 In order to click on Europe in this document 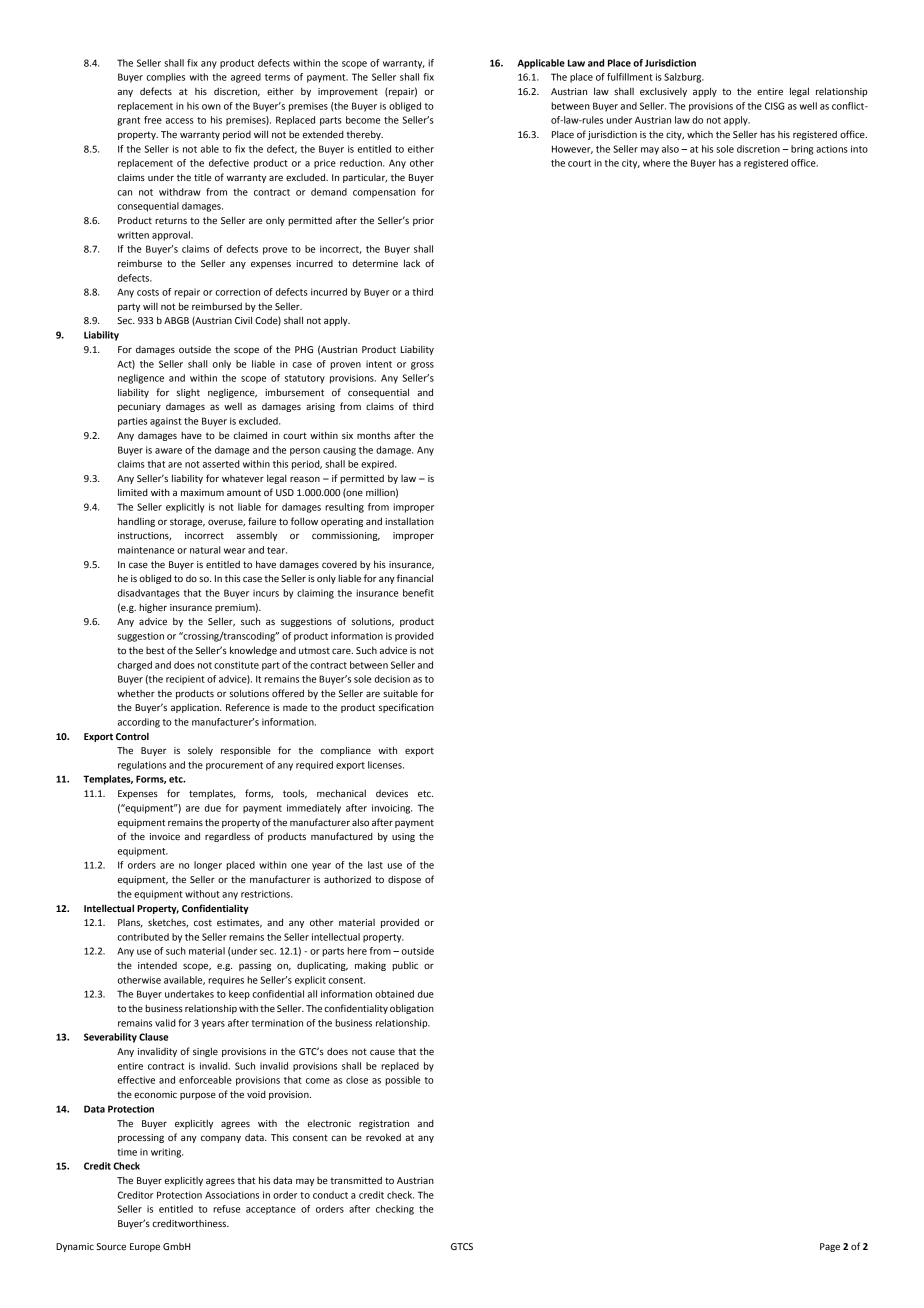, I will do `click(145, 1247)`.
